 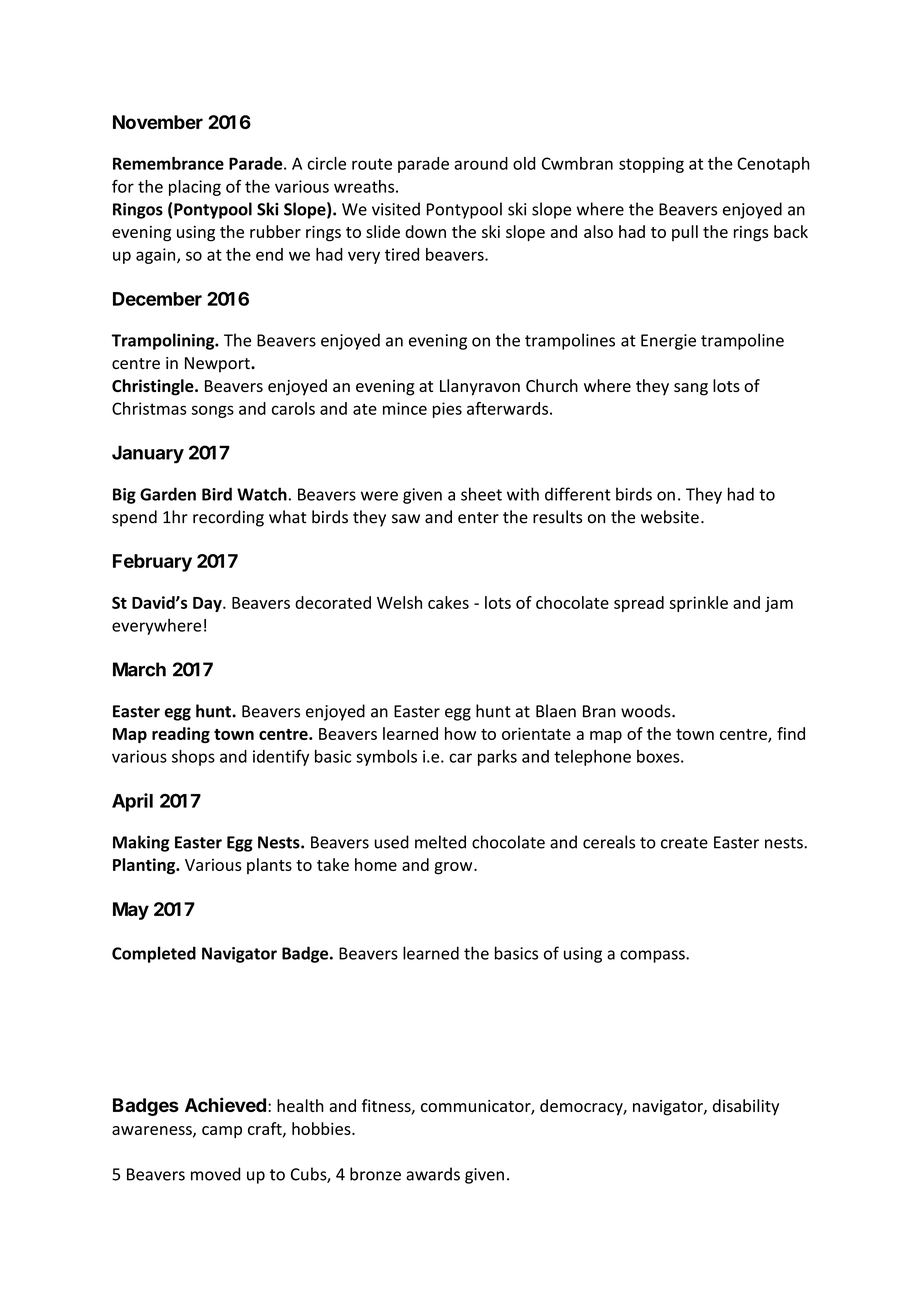 What do you see at coordinates (222, 1132) in the document?
I see `camp` at bounding box center [222, 1132].
